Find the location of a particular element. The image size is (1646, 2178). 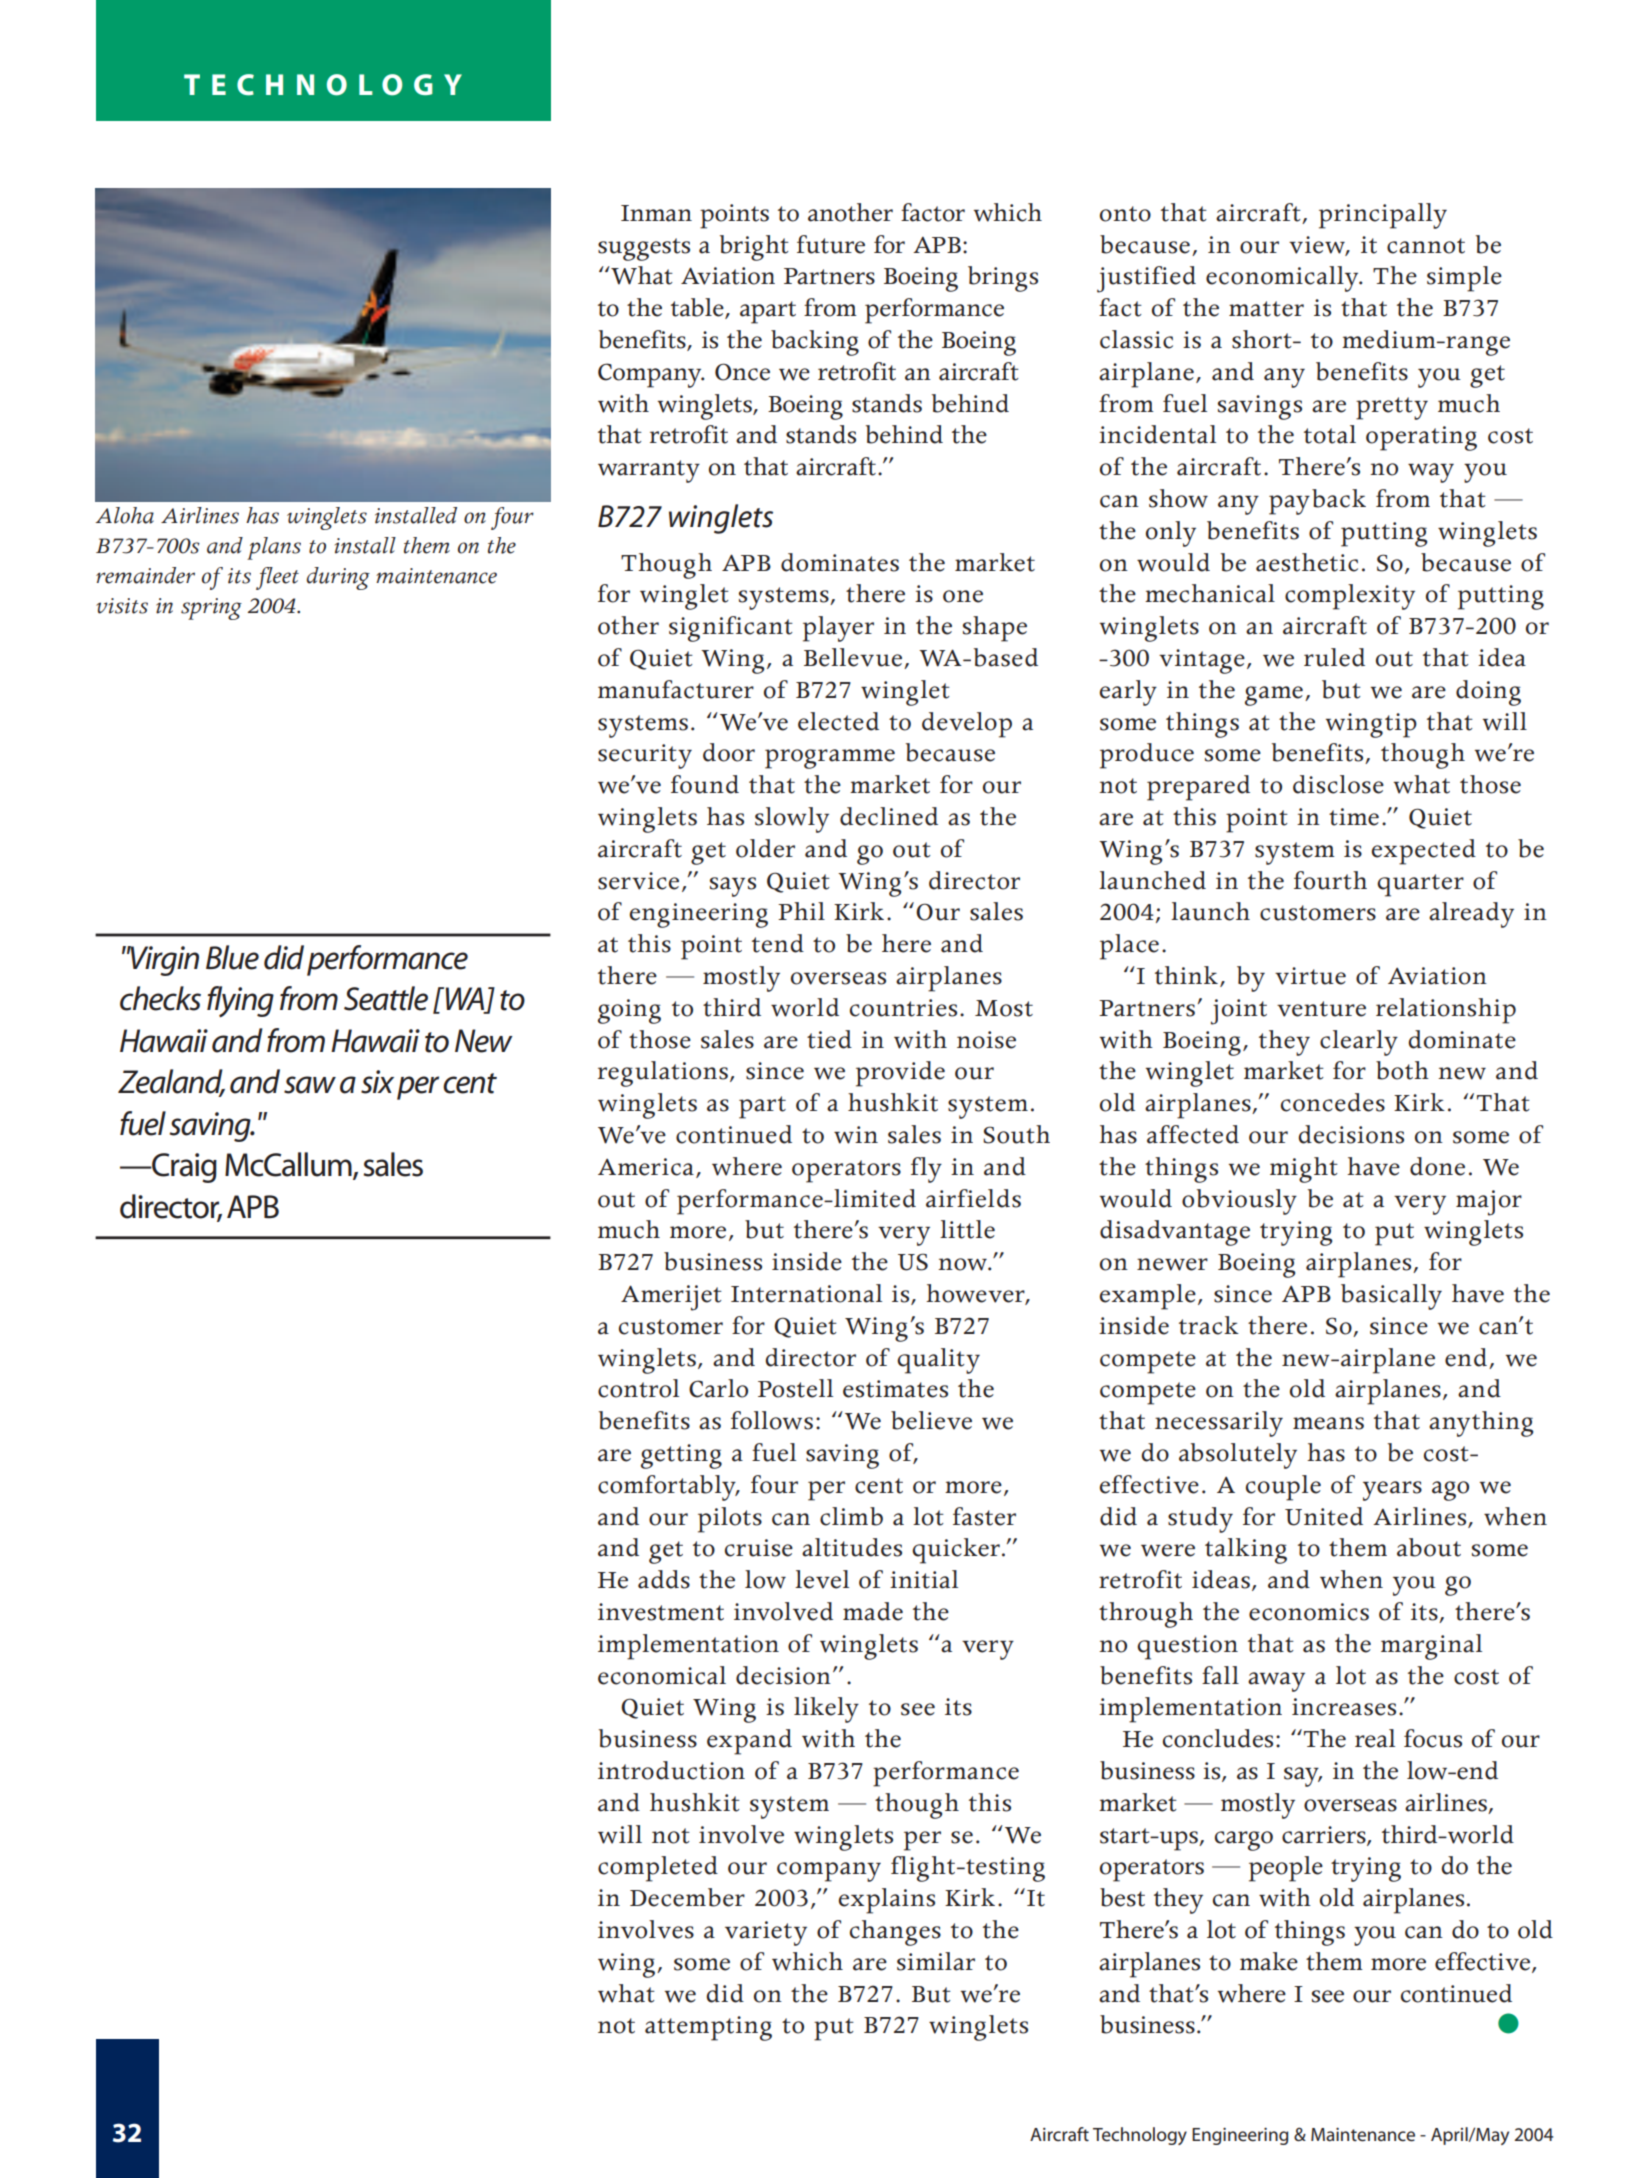

make is located at coordinates (1269, 1961).
